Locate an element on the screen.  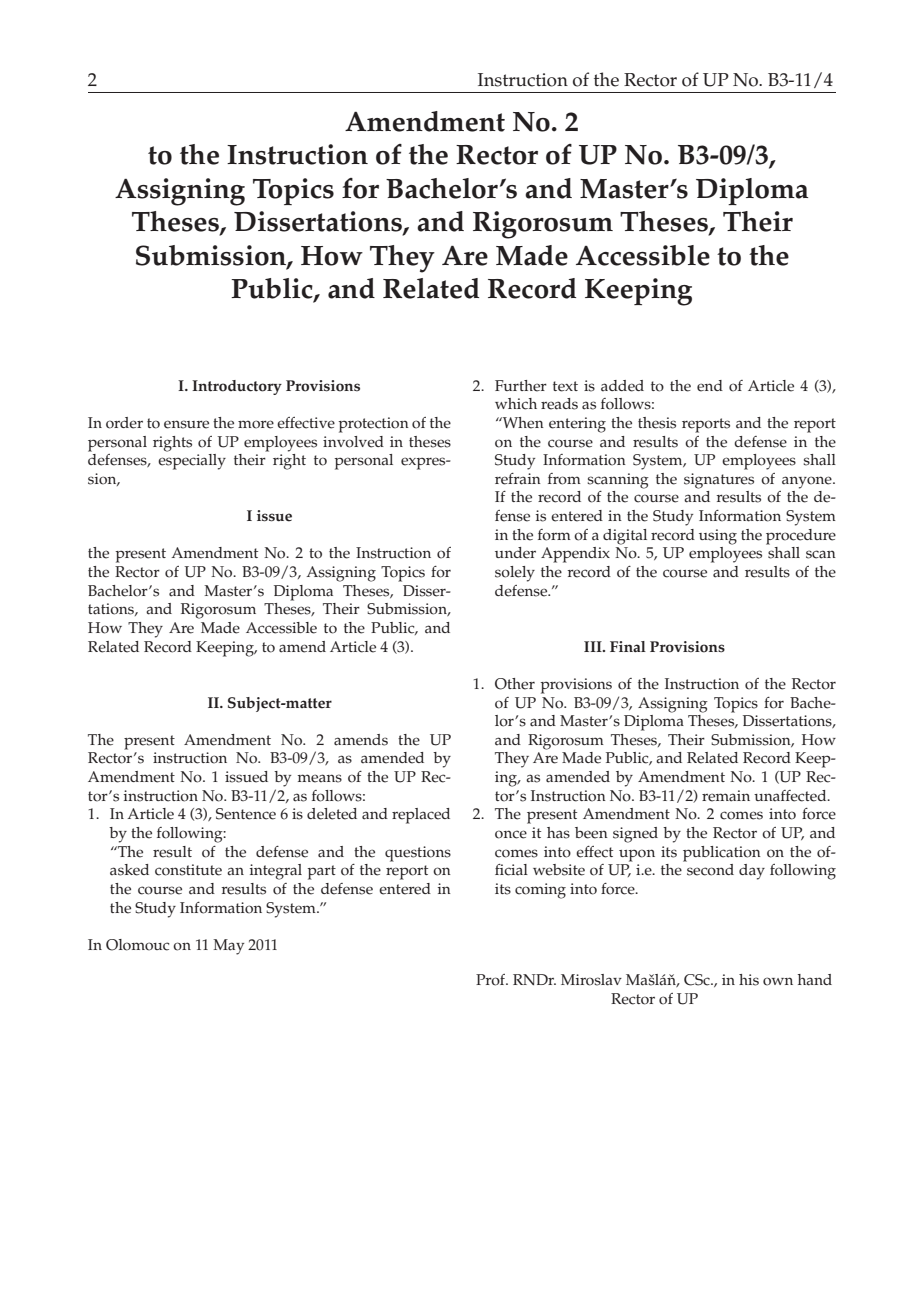
Introductory is located at coordinates (237, 387).
